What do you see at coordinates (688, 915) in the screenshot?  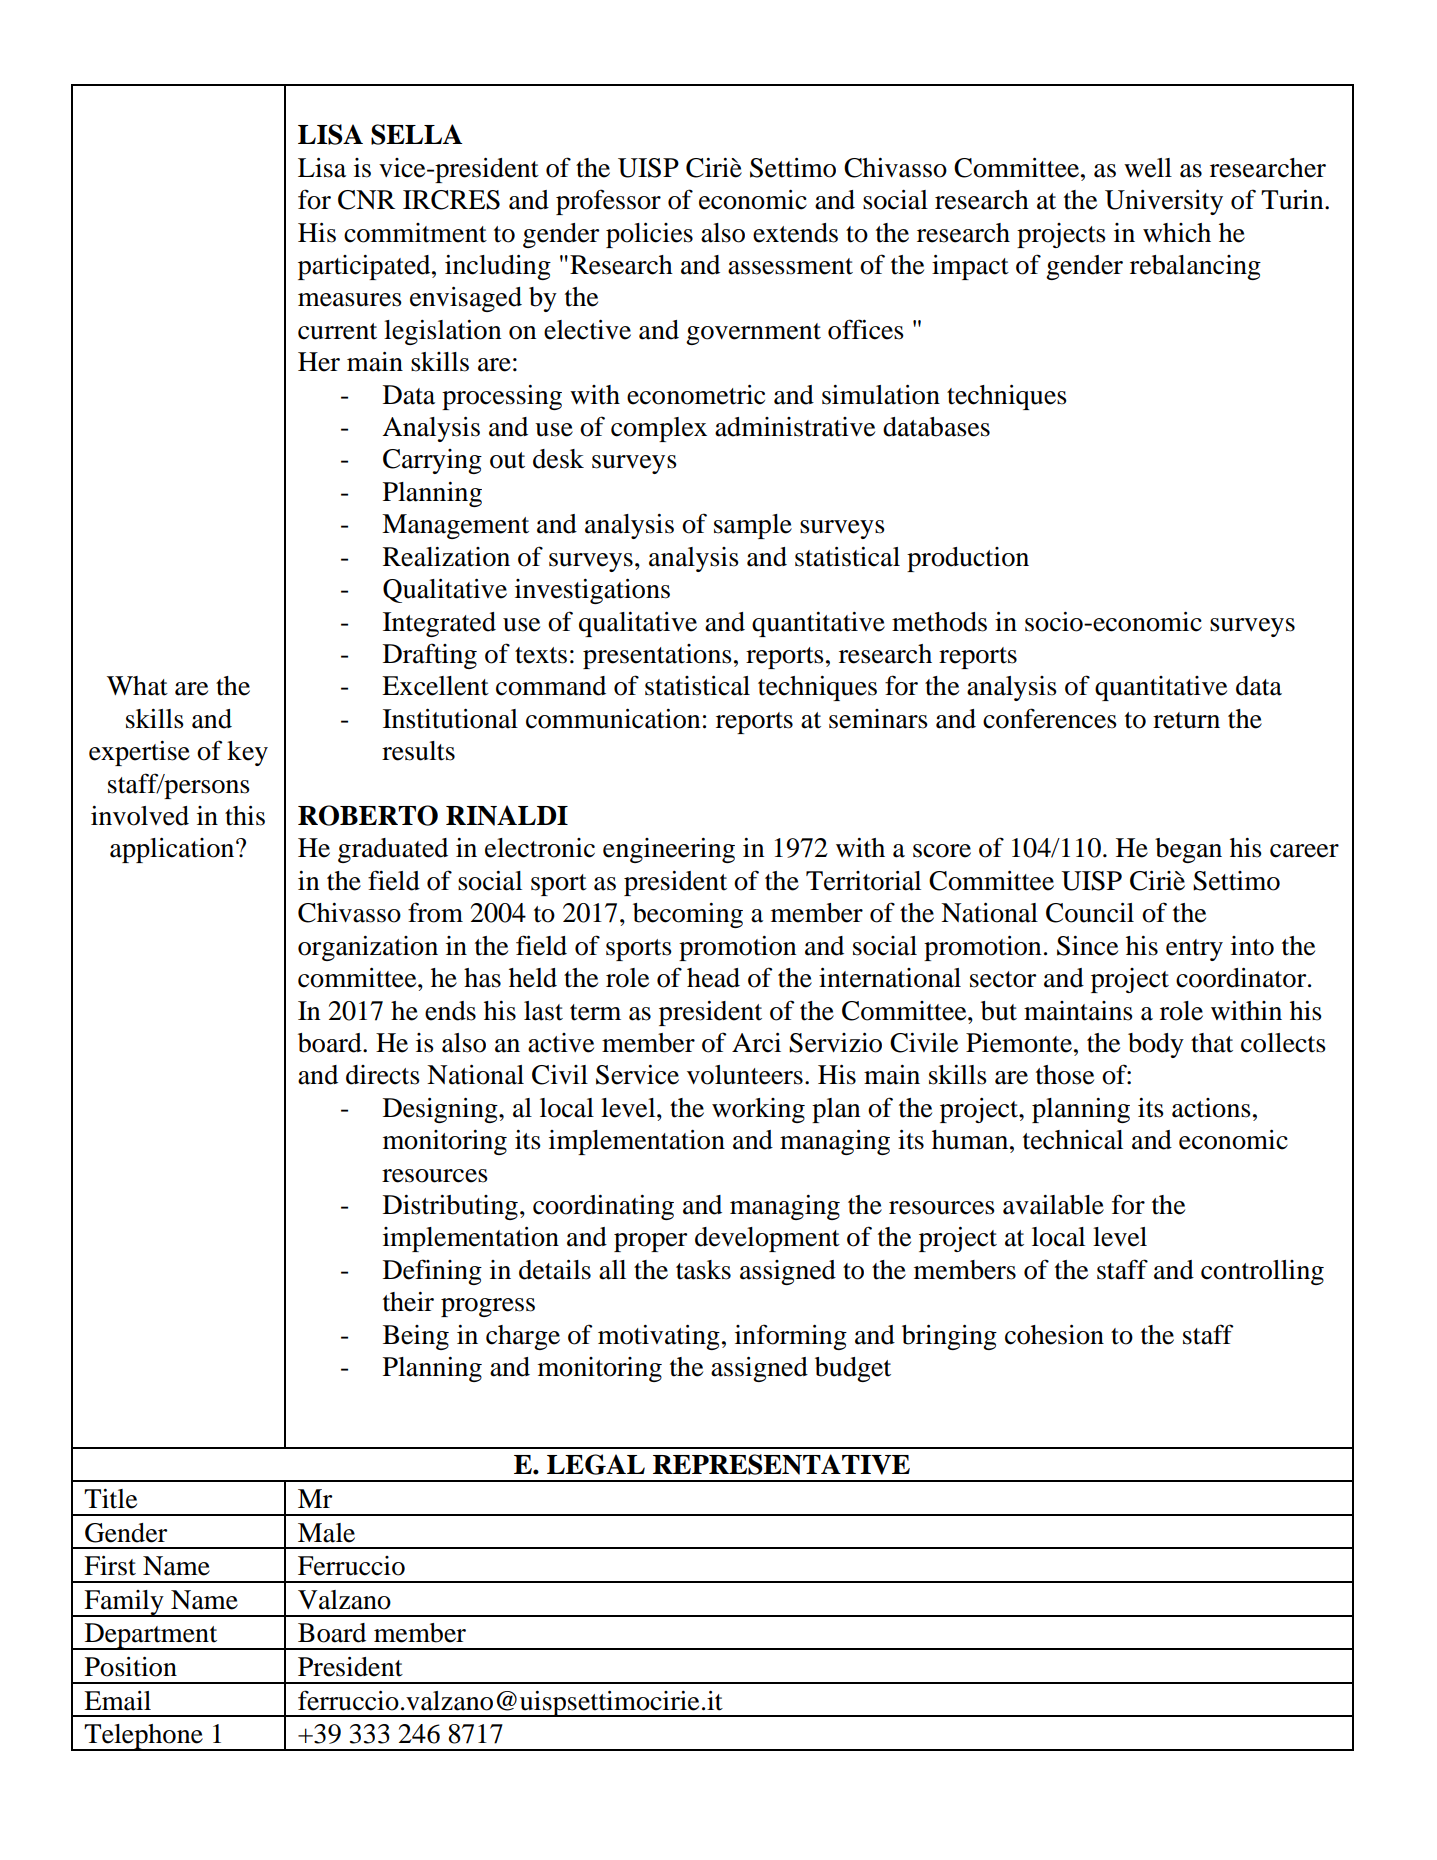 I see `becoming` at bounding box center [688, 915].
